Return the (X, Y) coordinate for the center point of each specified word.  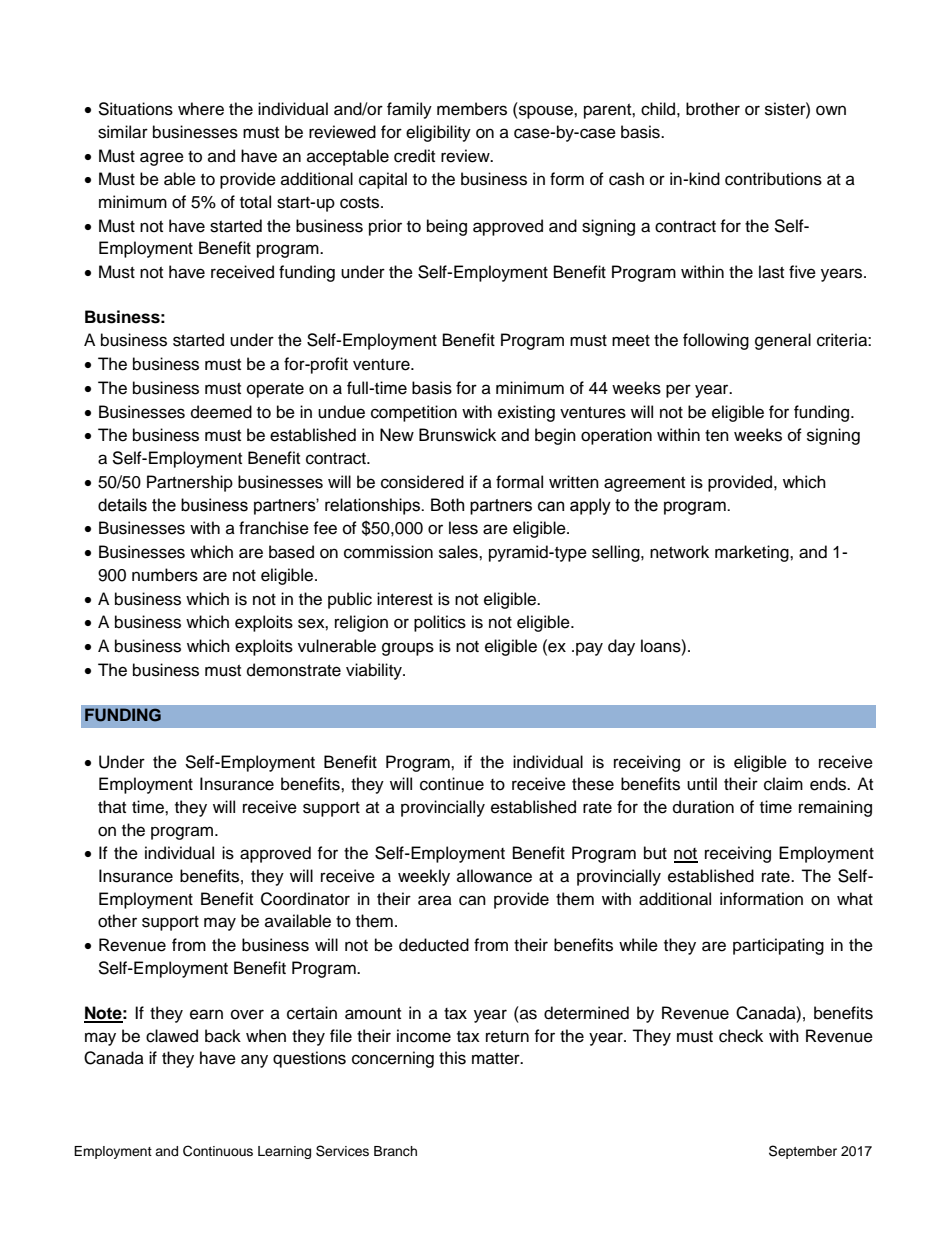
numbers (165, 575)
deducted (434, 945)
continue (452, 784)
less (463, 528)
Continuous (218, 1151)
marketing (753, 553)
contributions (773, 179)
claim (783, 784)
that (112, 806)
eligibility (438, 133)
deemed (221, 412)
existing (526, 413)
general (783, 341)
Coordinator (305, 899)
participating (778, 946)
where (201, 109)
